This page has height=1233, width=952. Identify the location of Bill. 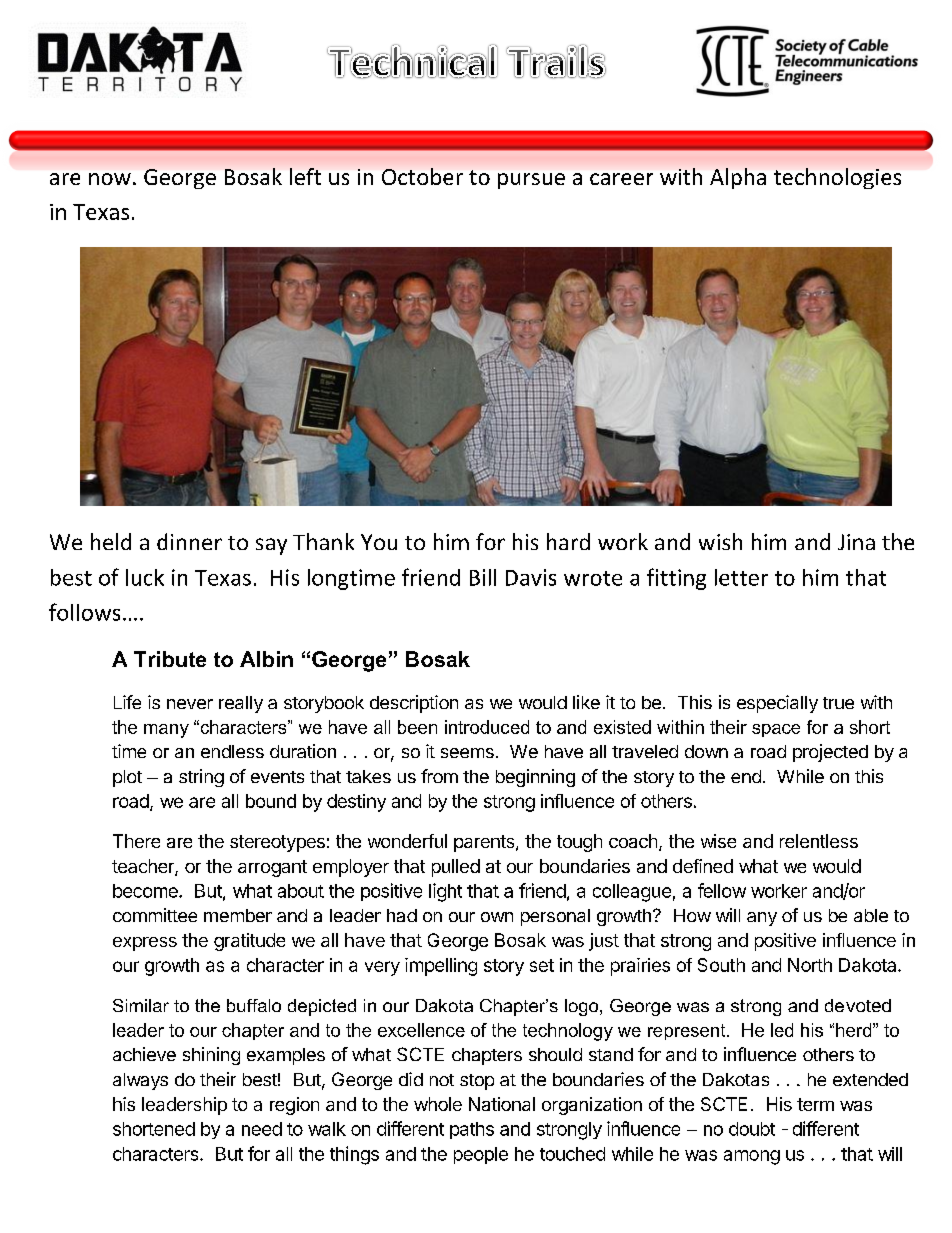
(483, 577).
